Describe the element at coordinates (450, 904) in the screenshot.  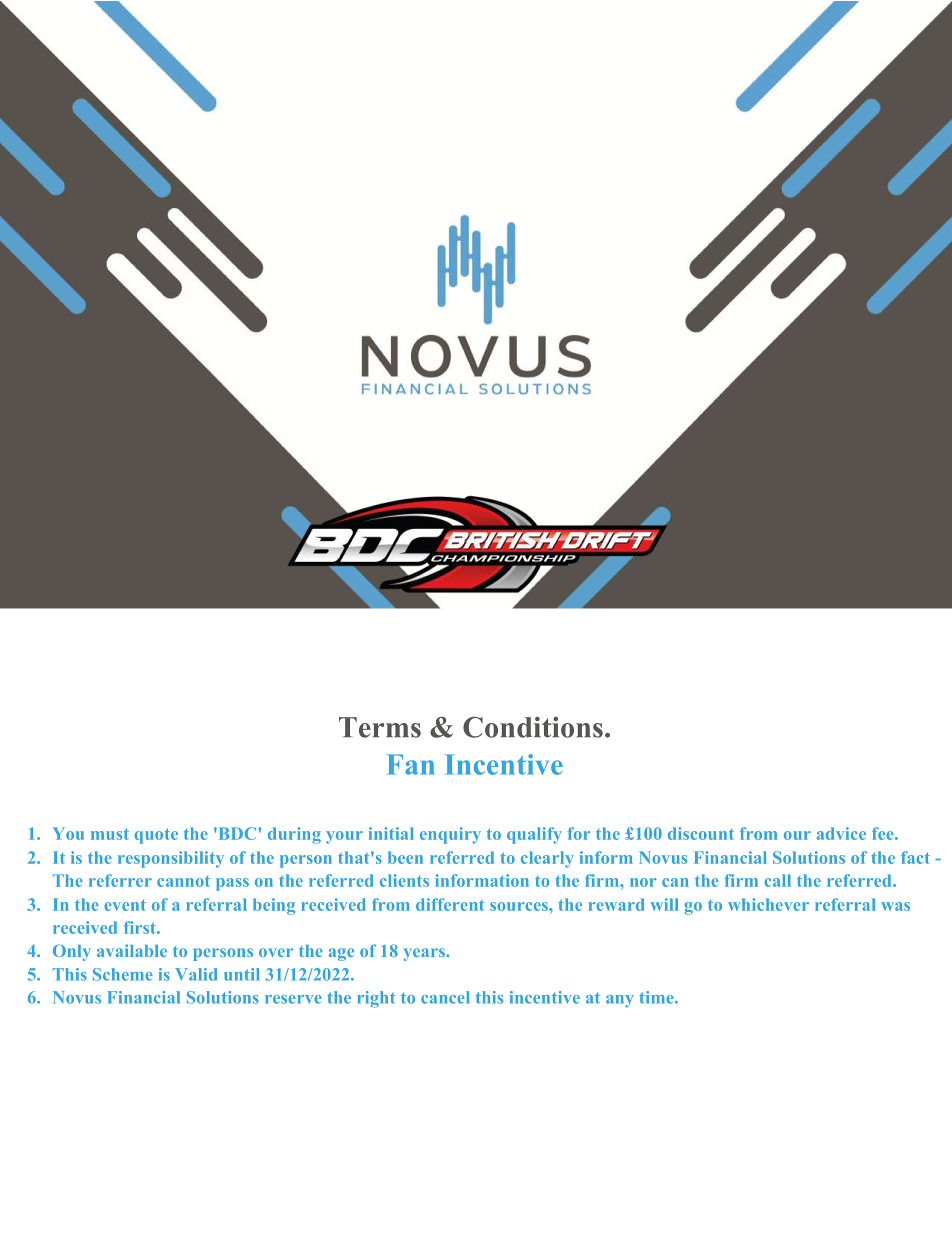
I see `different` at that location.
